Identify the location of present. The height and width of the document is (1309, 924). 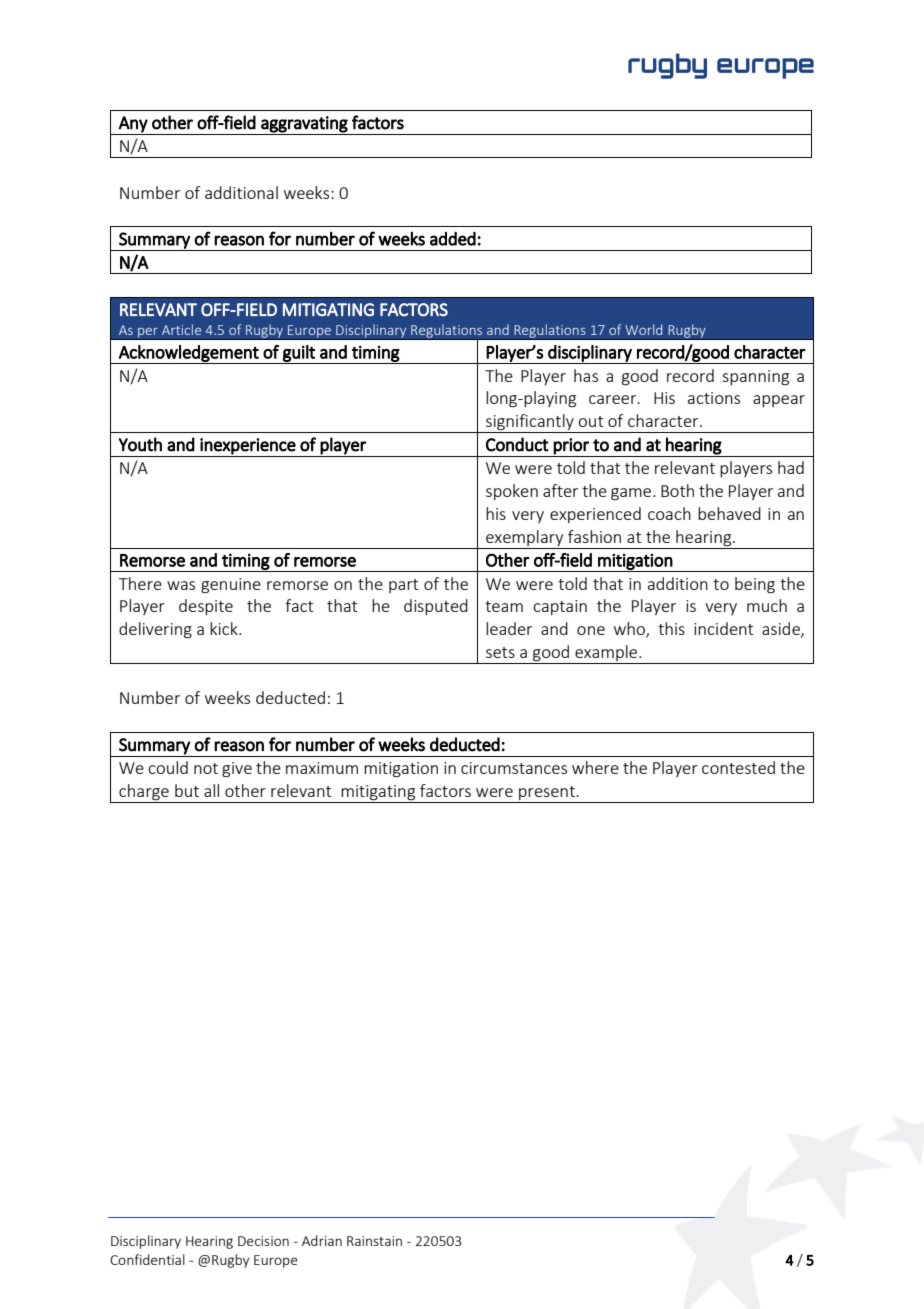
(547, 794).
